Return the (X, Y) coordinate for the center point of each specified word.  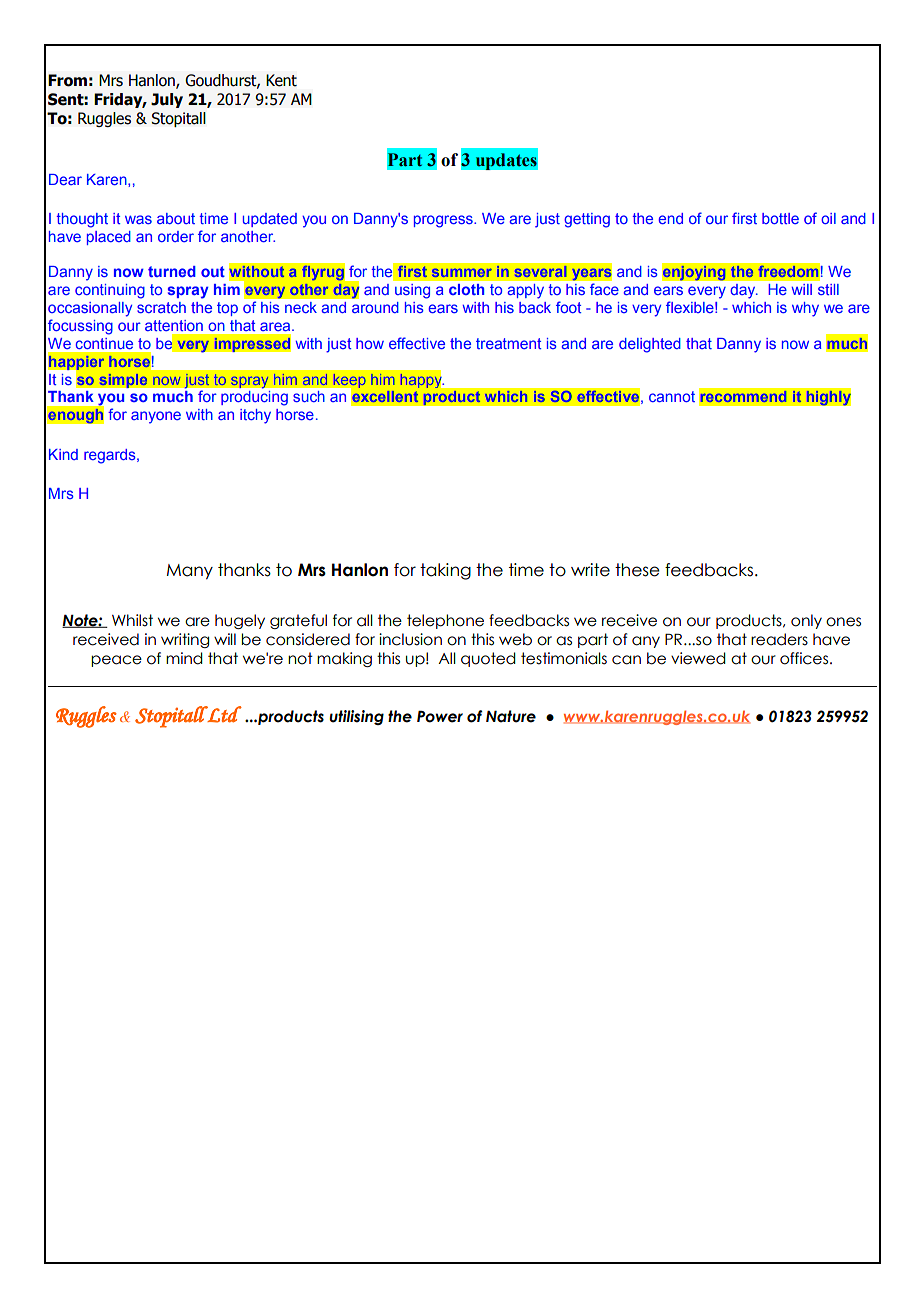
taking (445, 571)
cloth (467, 289)
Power (440, 716)
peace (116, 661)
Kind (63, 454)
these (637, 570)
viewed (698, 658)
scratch (161, 307)
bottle (780, 218)
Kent (281, 80)
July (167, 100)
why (805, 309)
